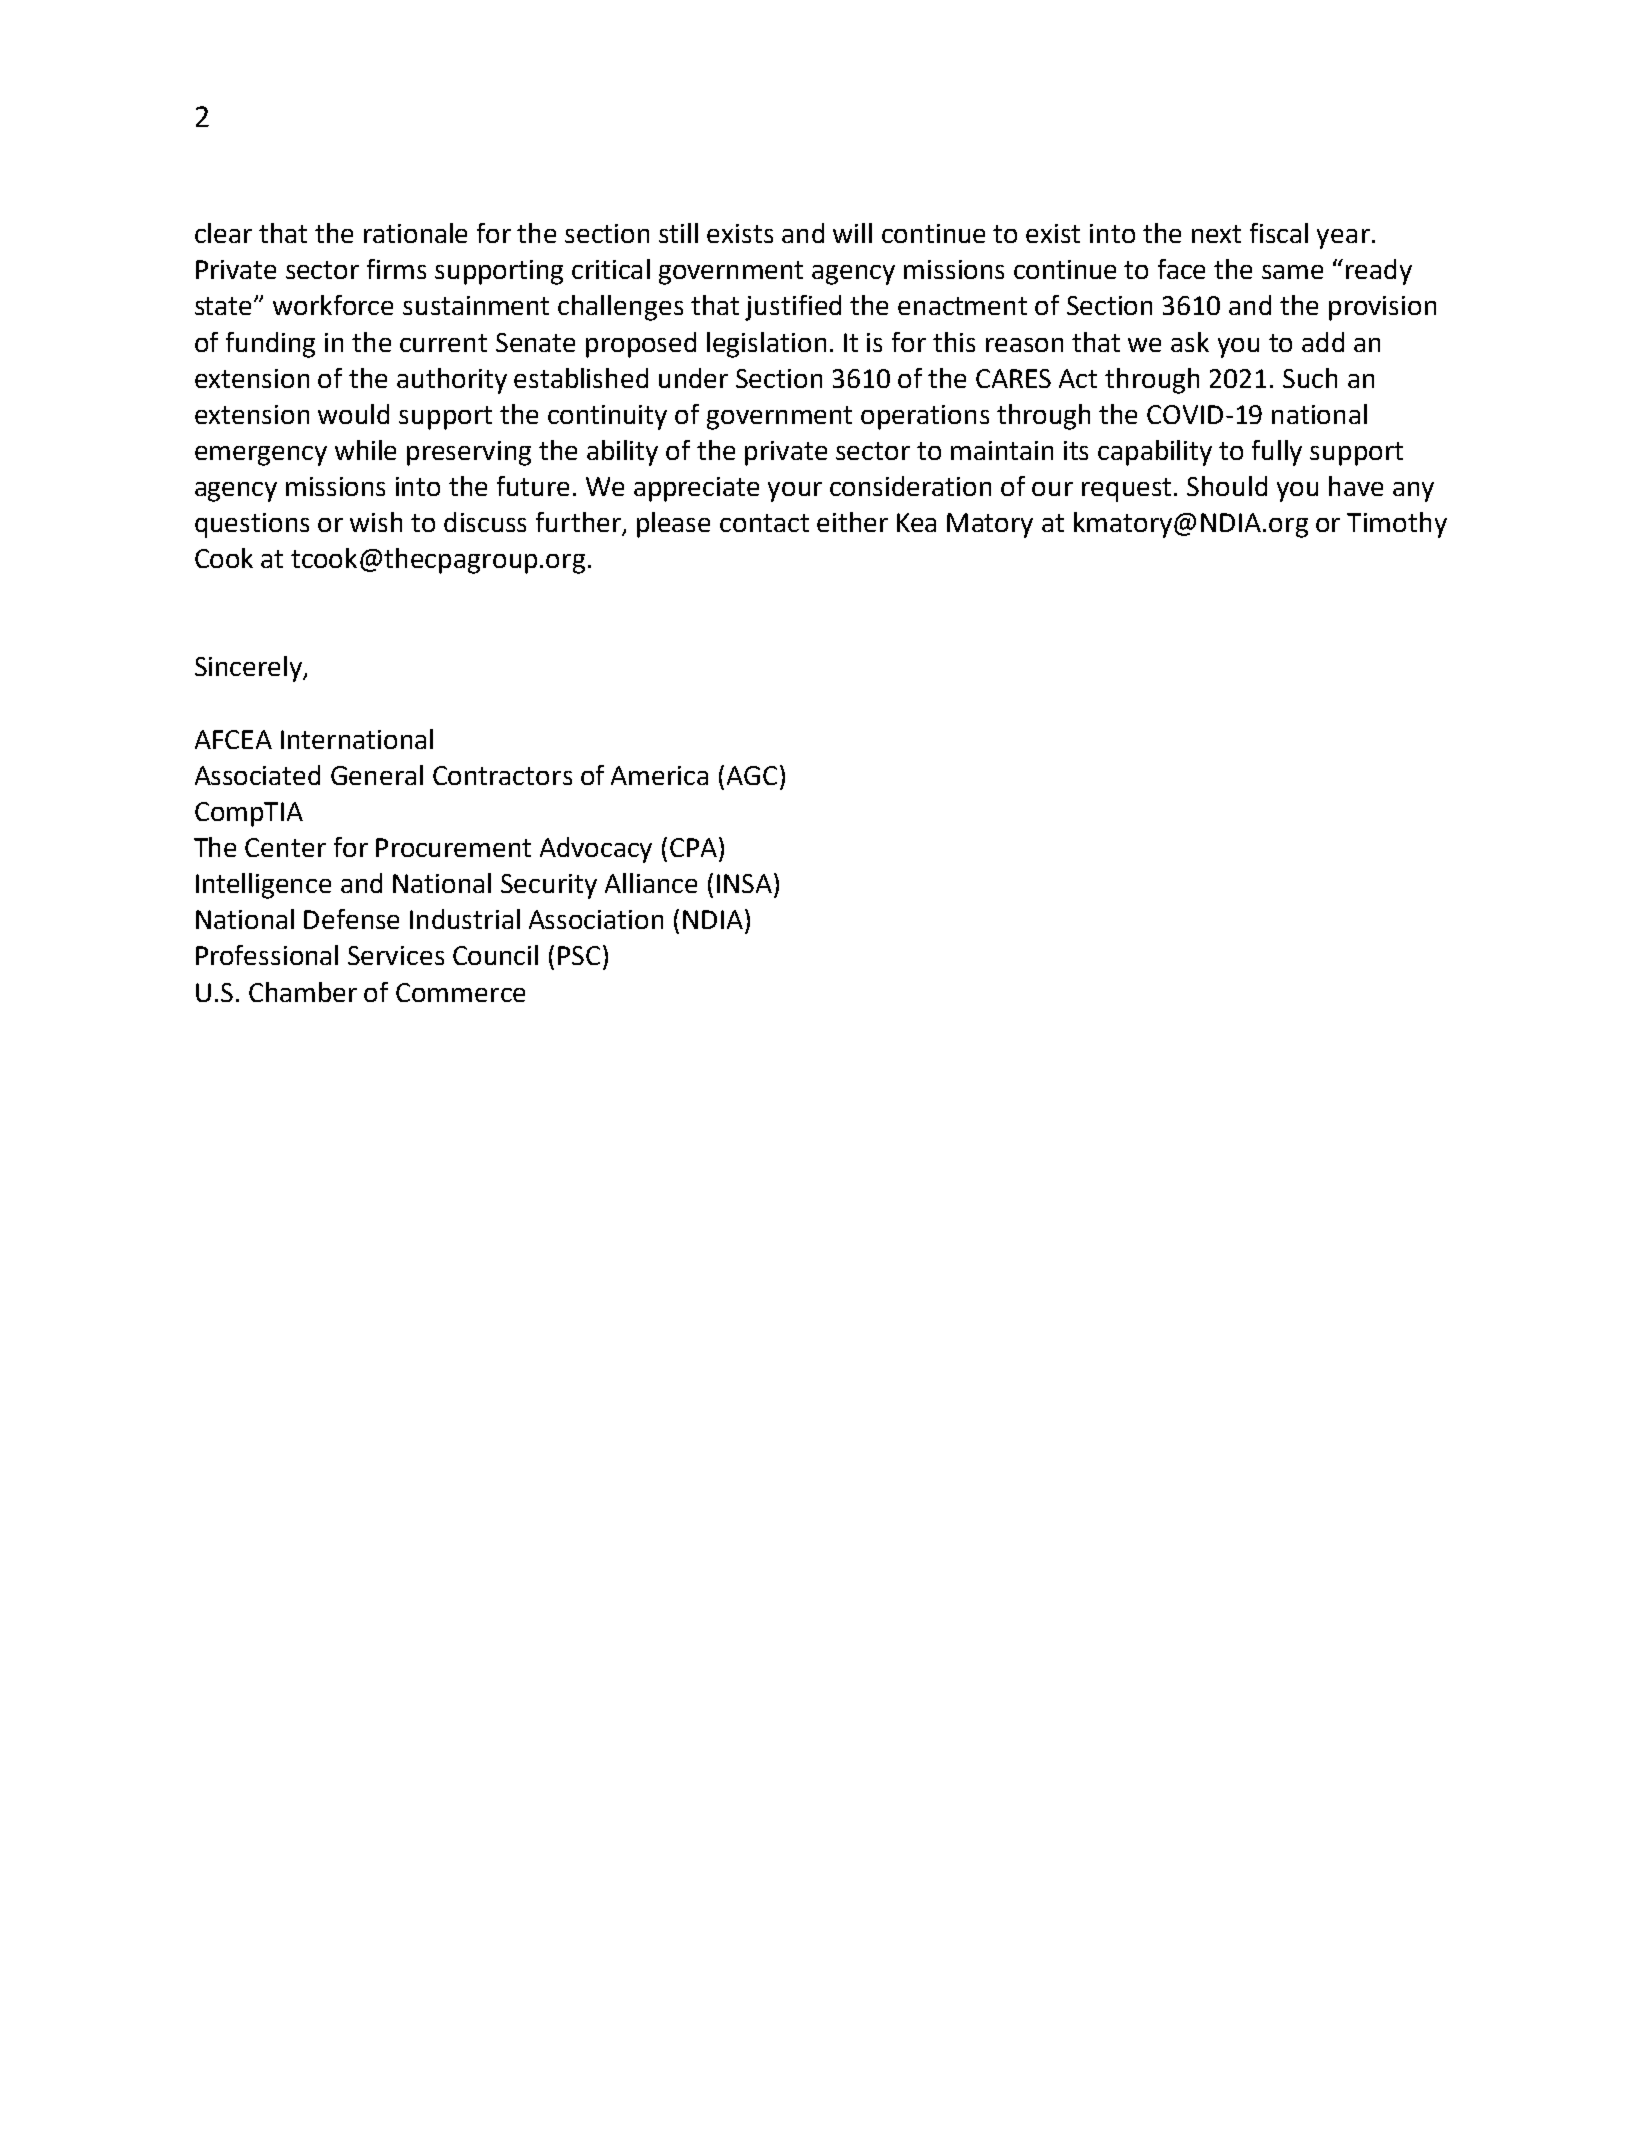 Image resolution: width=1646 pixels, height=2130 pixels. I want to click on Services, so click(396, 955).
